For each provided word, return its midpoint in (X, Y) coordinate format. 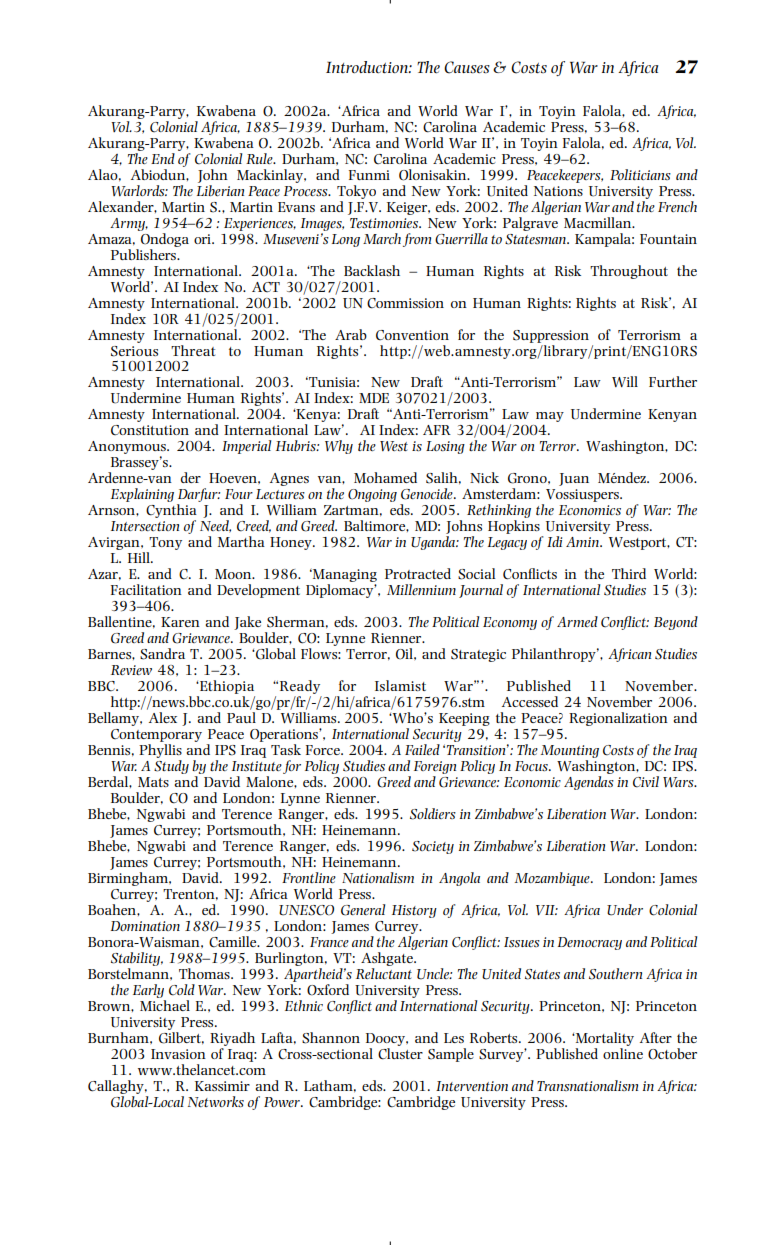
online (623, 1053)
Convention (412, 335)
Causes (467, 67)
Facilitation (146, 589)
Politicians (640, 174)
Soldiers (433, 814)
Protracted (418, 573)
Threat (193, 350)
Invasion (178, 1054)
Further (673, 381)
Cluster (400, 1054)
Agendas (589, 783)
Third (629, 573)
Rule (260, 158)
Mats (153, 782)
